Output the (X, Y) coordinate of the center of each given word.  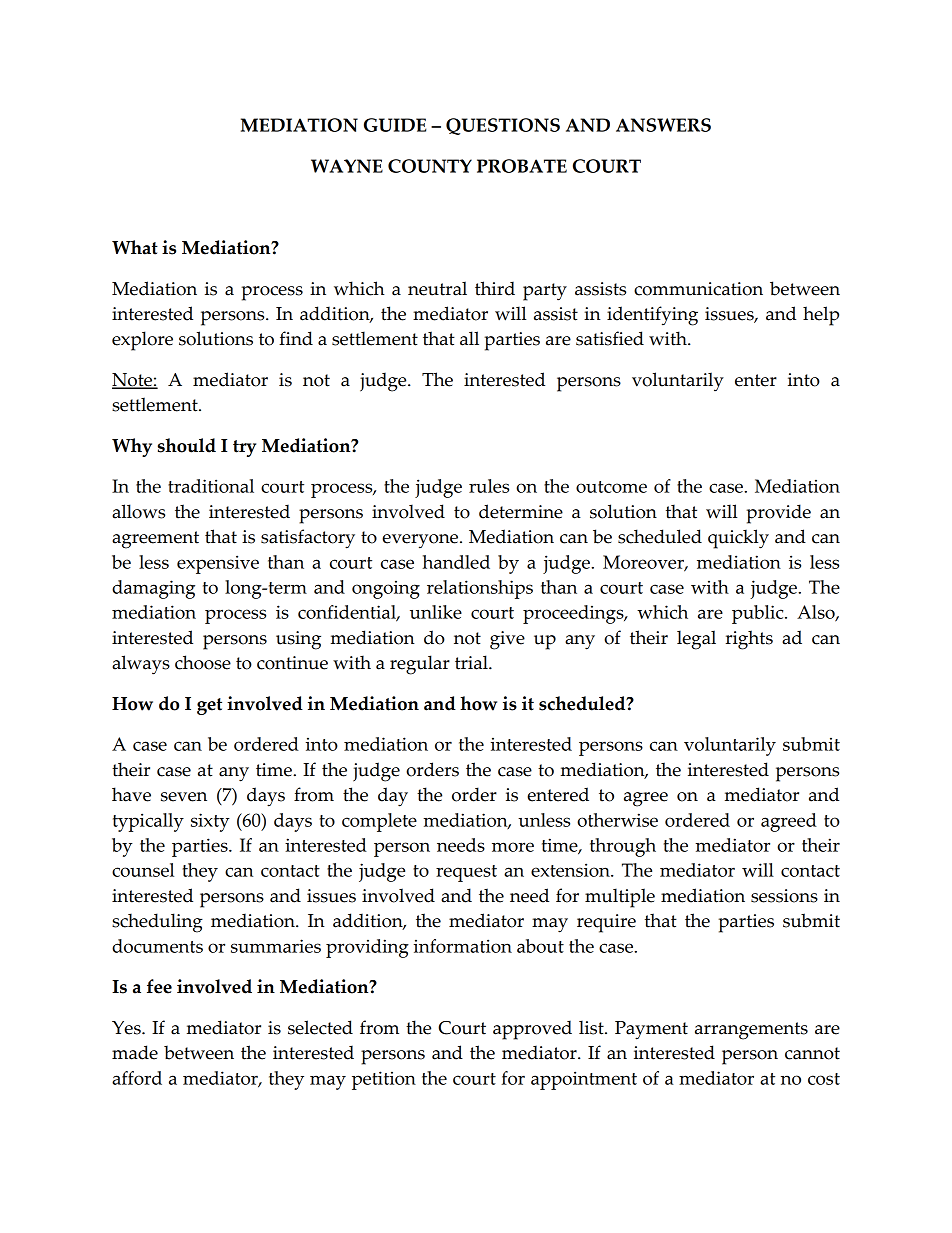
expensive (218, 564)
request (466, 873)
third (495, 288)
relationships (480, 589)
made (135, 1052)
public (759, 614)
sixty (210, 822)
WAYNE (347, 166)
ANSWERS (663, 125)
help (821, 316)
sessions (784, 896)
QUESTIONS (503, 126)
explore (142, 341)
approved (532, 1030)
